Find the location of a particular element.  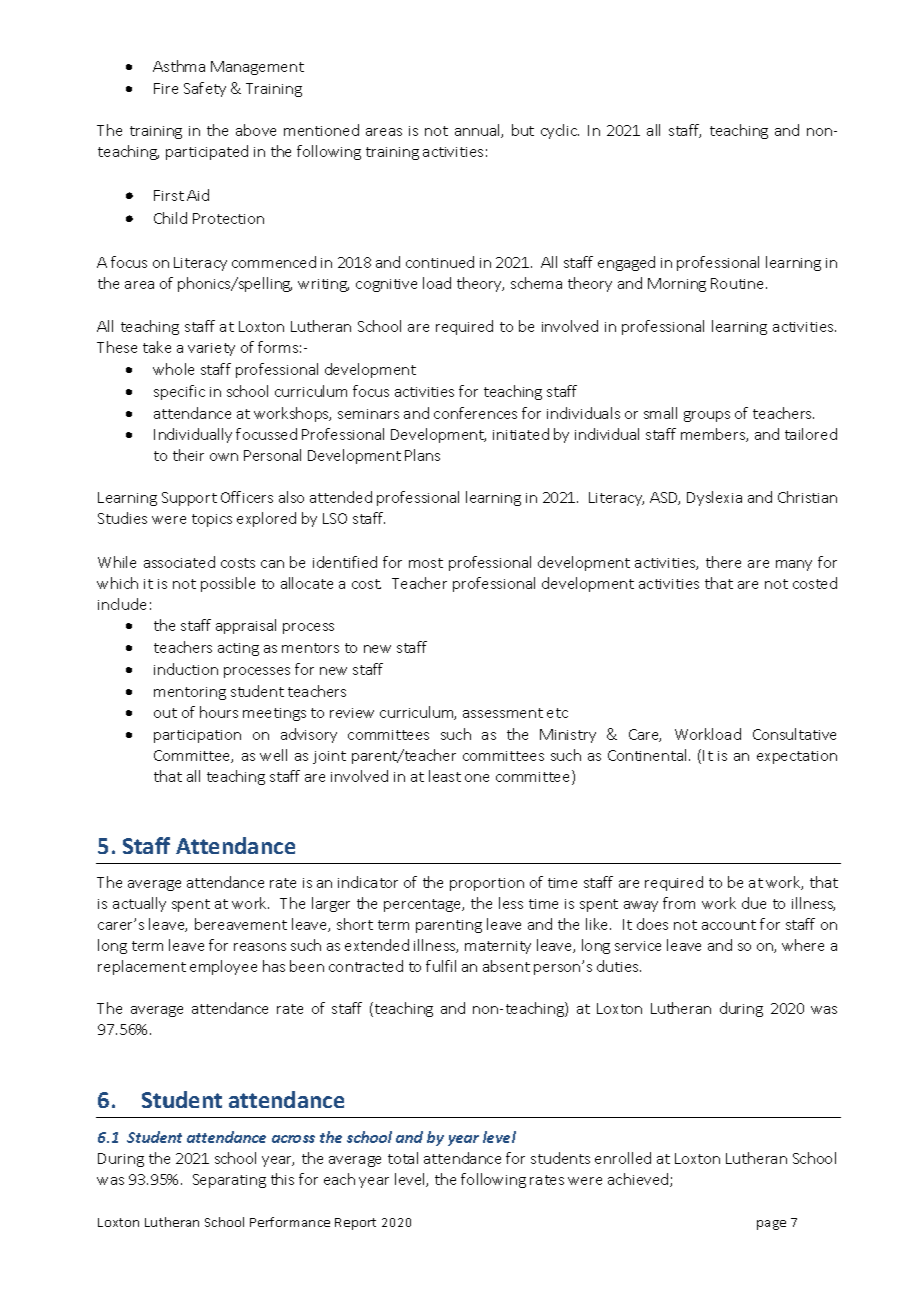

whole is located at coordinates (173, 369).
